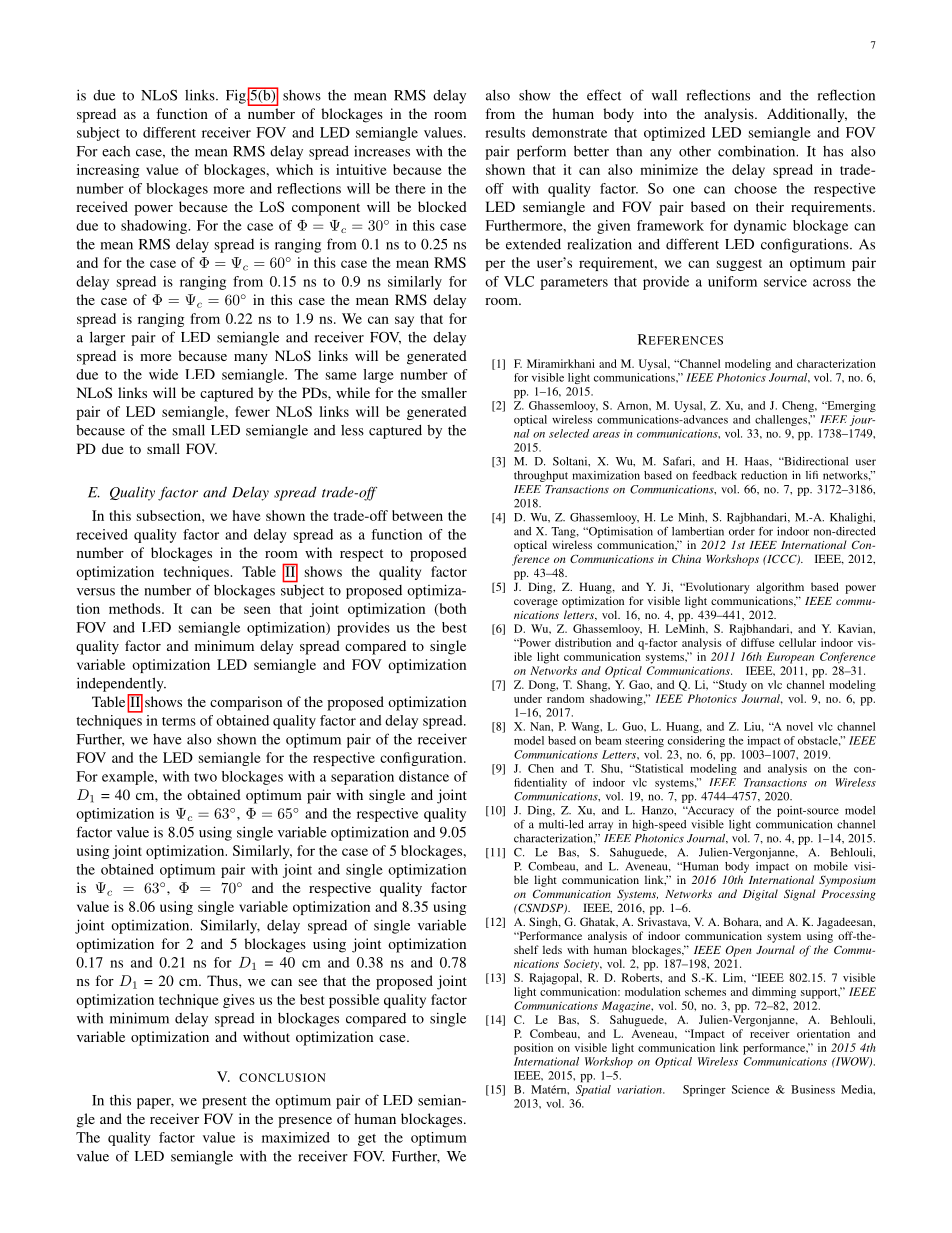 This screenshot has width=952, height=1233. I want to click on other, so click(695, 151).
